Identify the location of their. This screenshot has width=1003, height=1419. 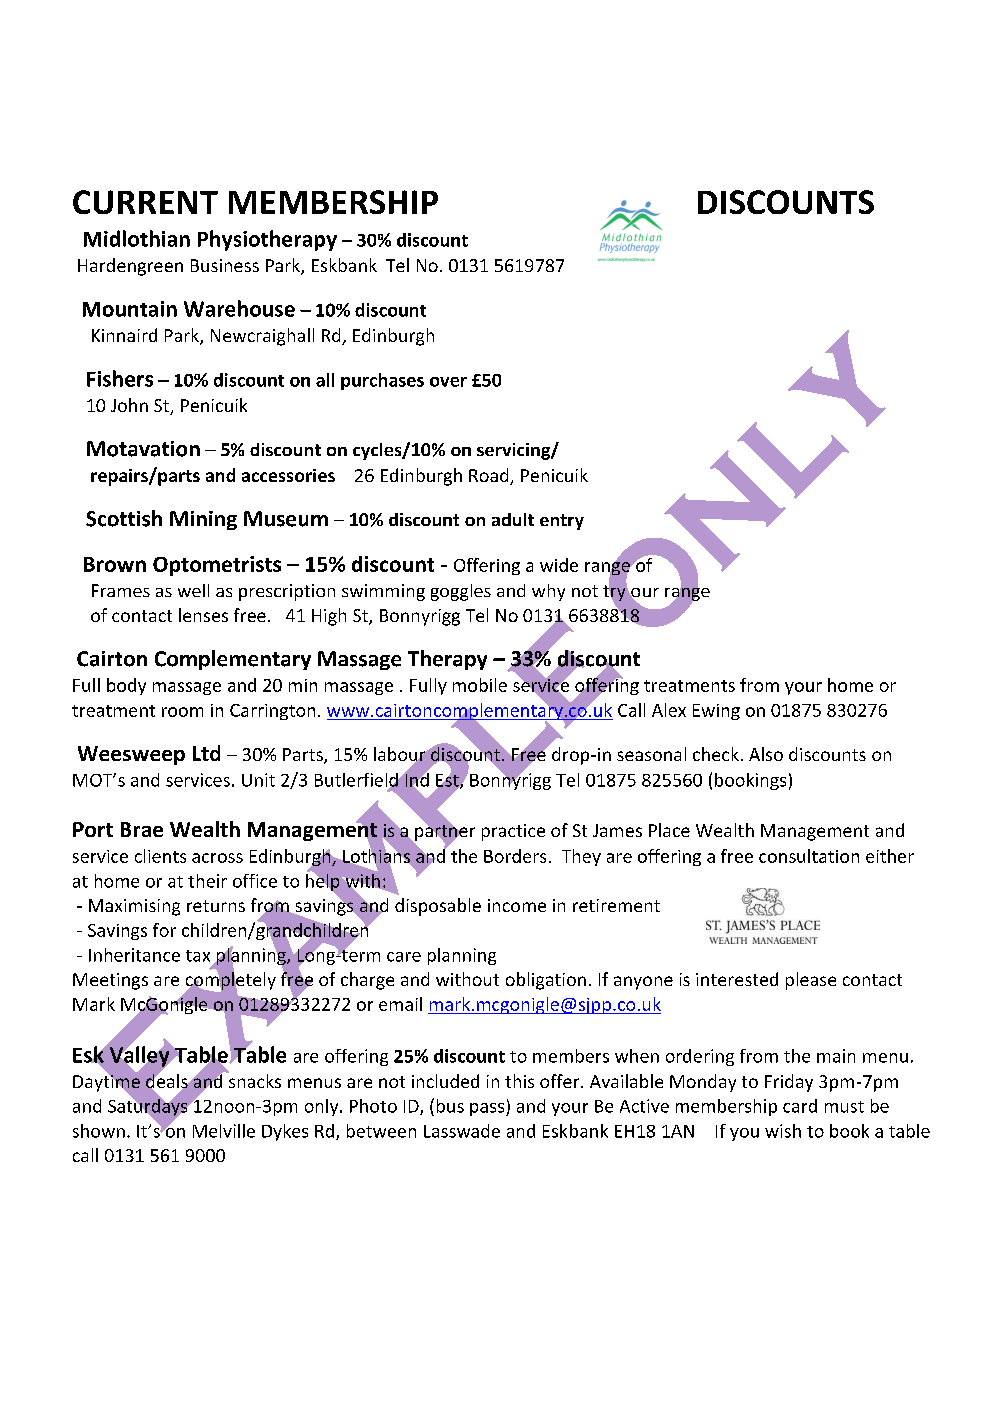
(207, 881).
